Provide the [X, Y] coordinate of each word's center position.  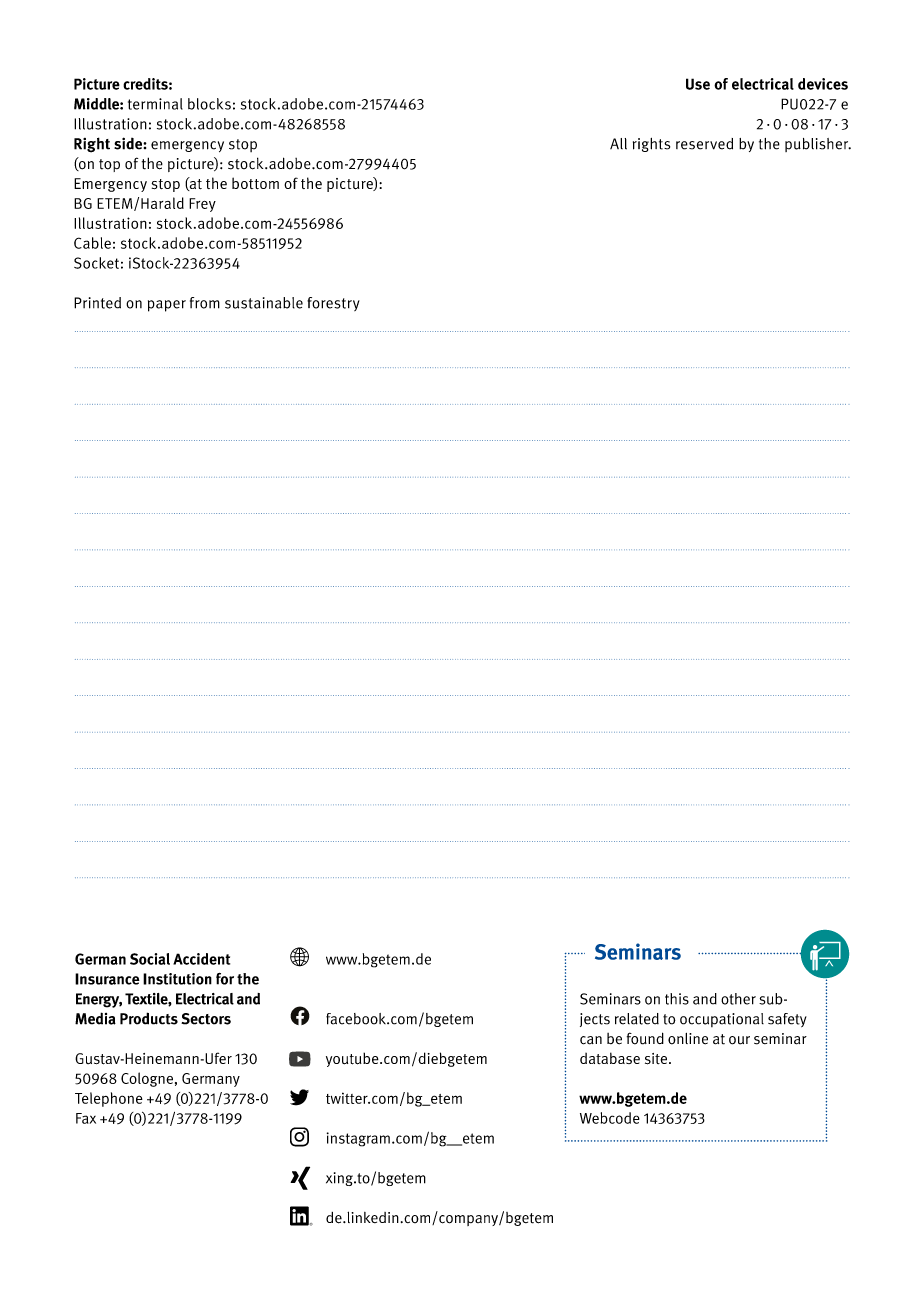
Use [698, 84]
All [618, 144]
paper [167, 306]
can [591, 1040]
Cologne [147, 1079]
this [677, 999]
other [738, 999]
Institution [177, 979]
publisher [818, 145]
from [205, 303]
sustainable [264, 303]
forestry [333, 304]
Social [150, 959]
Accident [201, 959]
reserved [704, 144]
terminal [155, 104]
